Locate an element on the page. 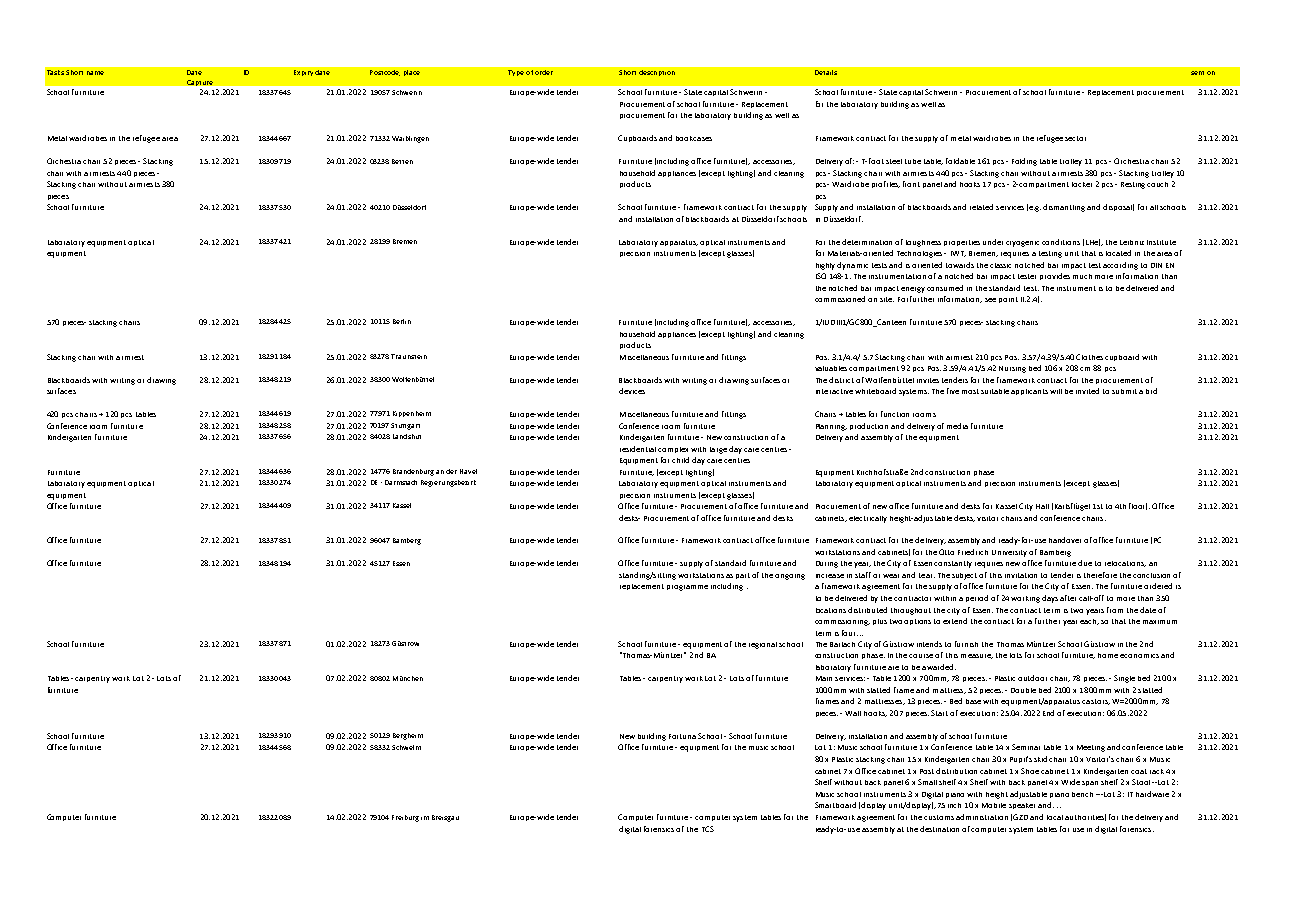 Image resolution: width=1308 pixels, height=924 pixels. TCS is located at coordinates (708, 829).
